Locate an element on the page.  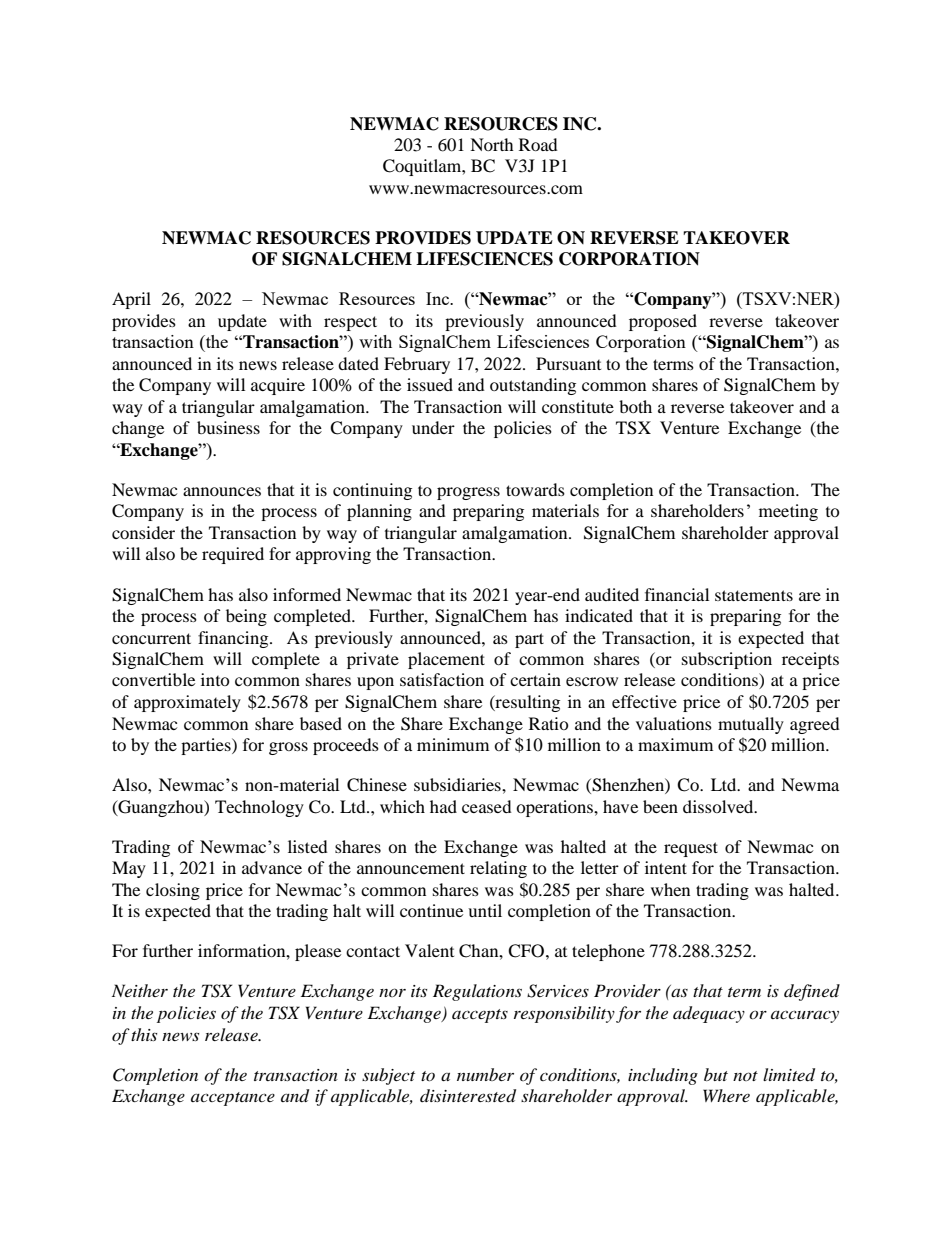
acceptance is located at coordinates (233, 1099).
